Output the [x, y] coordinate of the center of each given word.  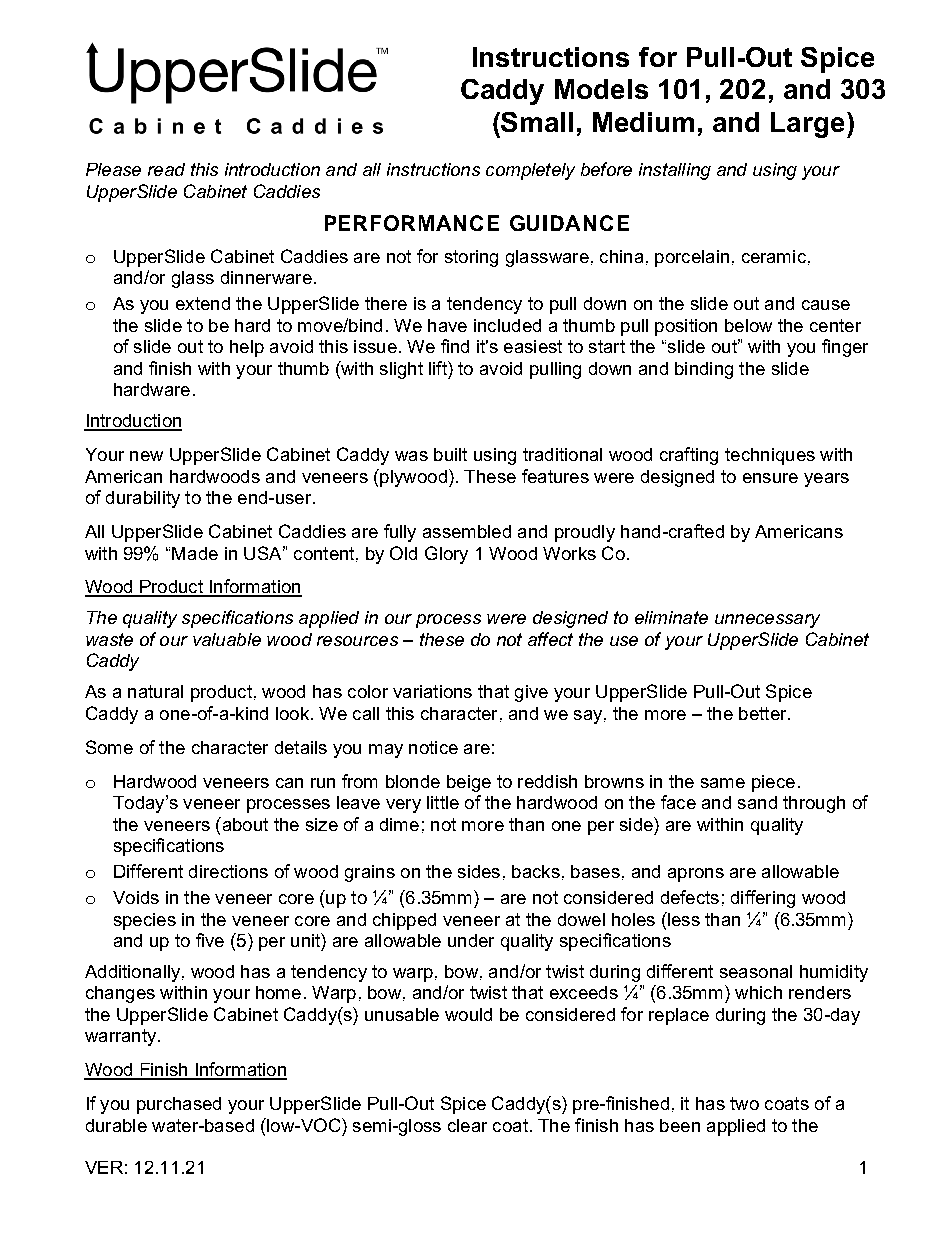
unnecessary [767, 621]
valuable [227, 639]
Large [809, 125]
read [166, 169]
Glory [446, 555]
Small [537, 122]
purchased [179, 1105]
